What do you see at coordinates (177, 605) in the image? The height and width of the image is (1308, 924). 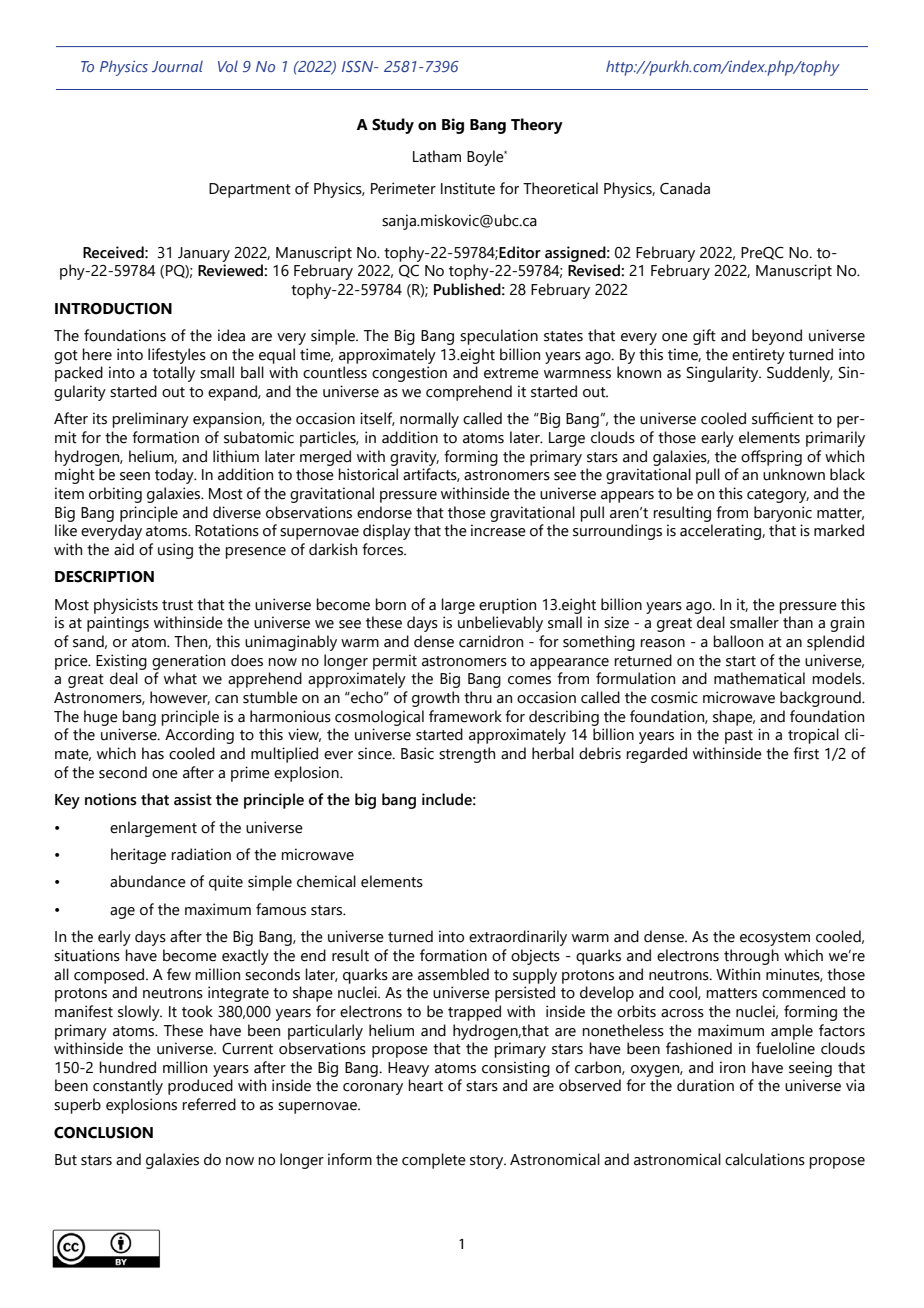 I see `trust` at bounding box center [177, 605].
